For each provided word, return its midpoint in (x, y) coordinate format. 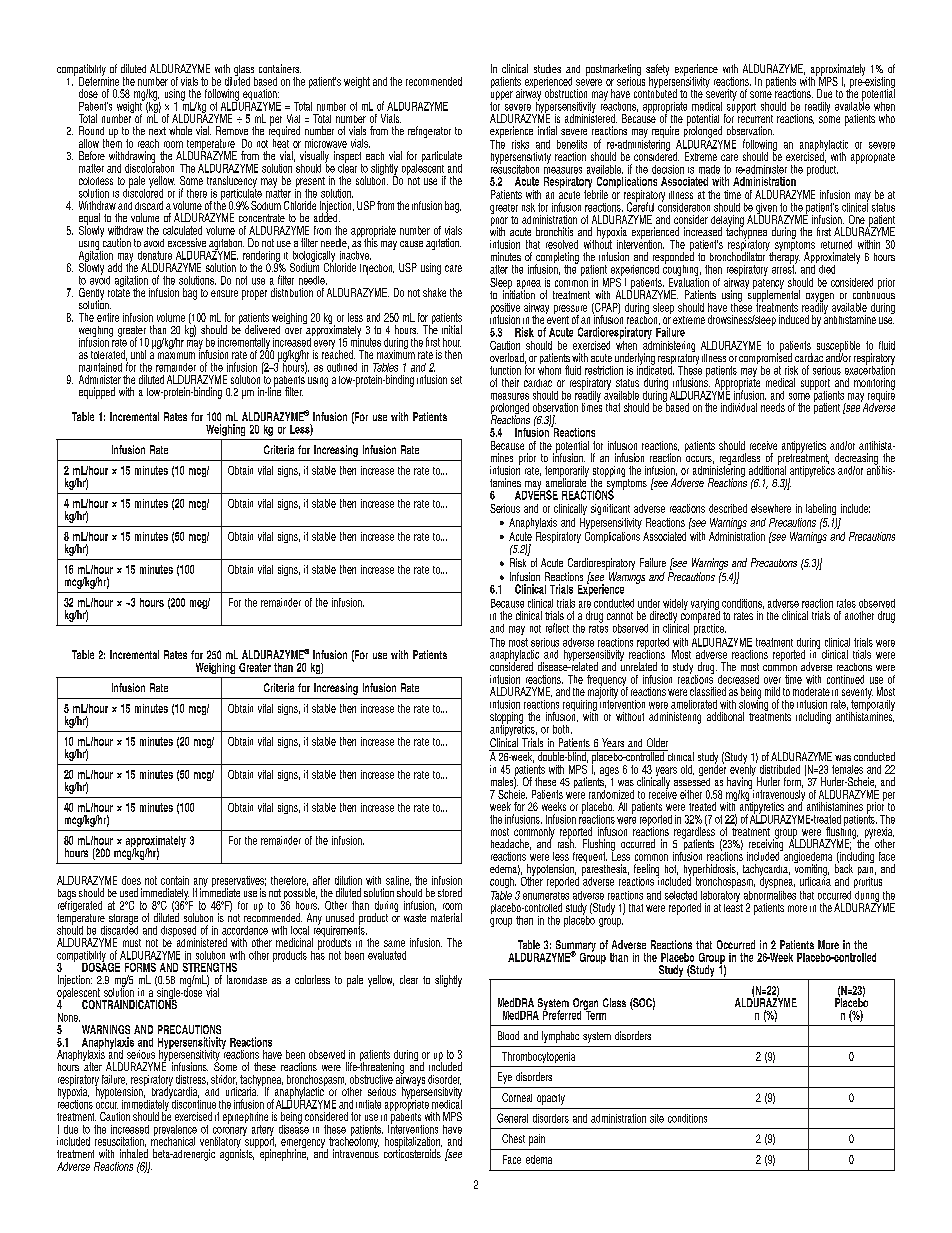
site (657, 1118)
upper (502, 97)
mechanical (173, 1140)
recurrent (755, 117)
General (512, 1118)
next (157, 131)
